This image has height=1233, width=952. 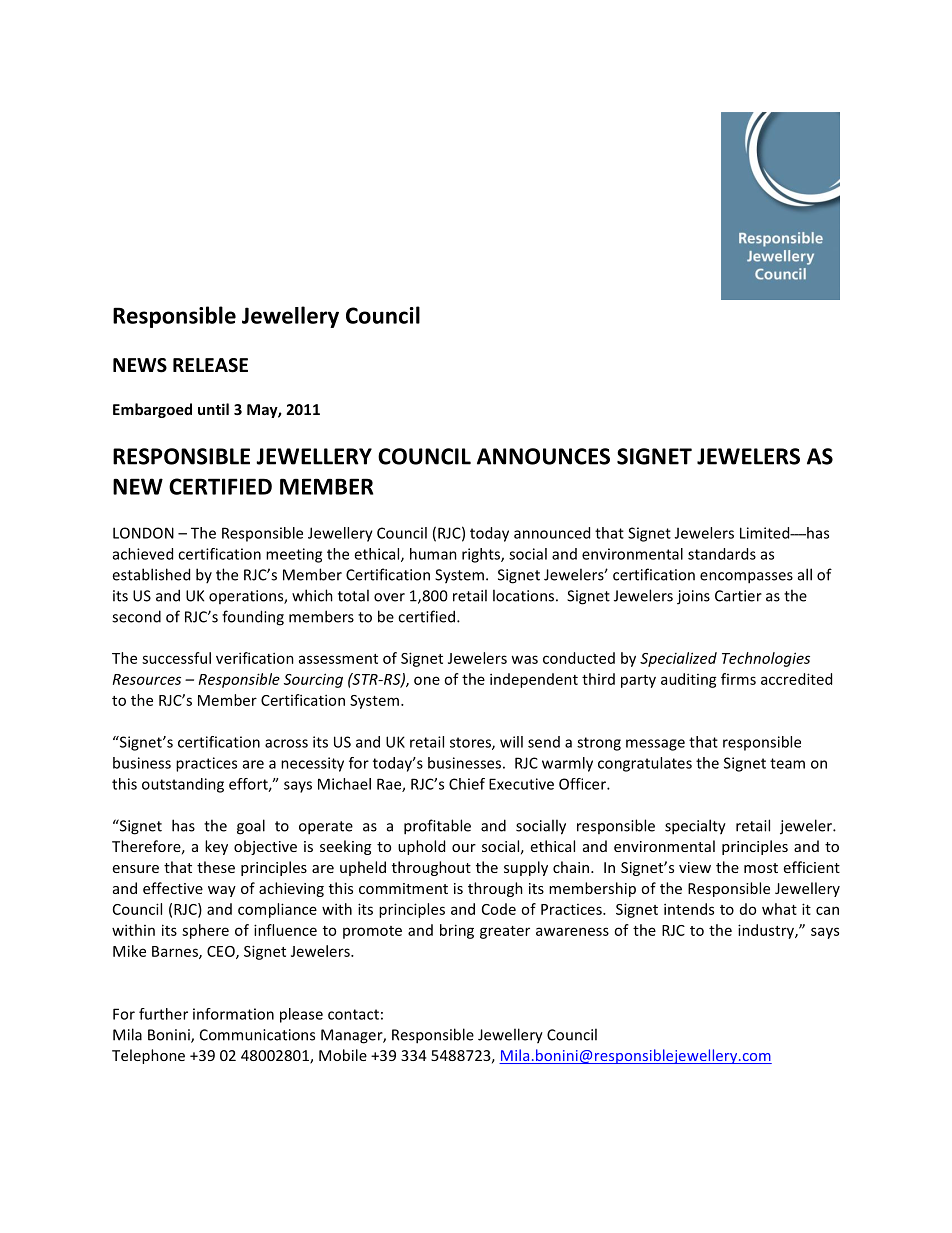 I want to click on firms, so click(x=738, y=679).
